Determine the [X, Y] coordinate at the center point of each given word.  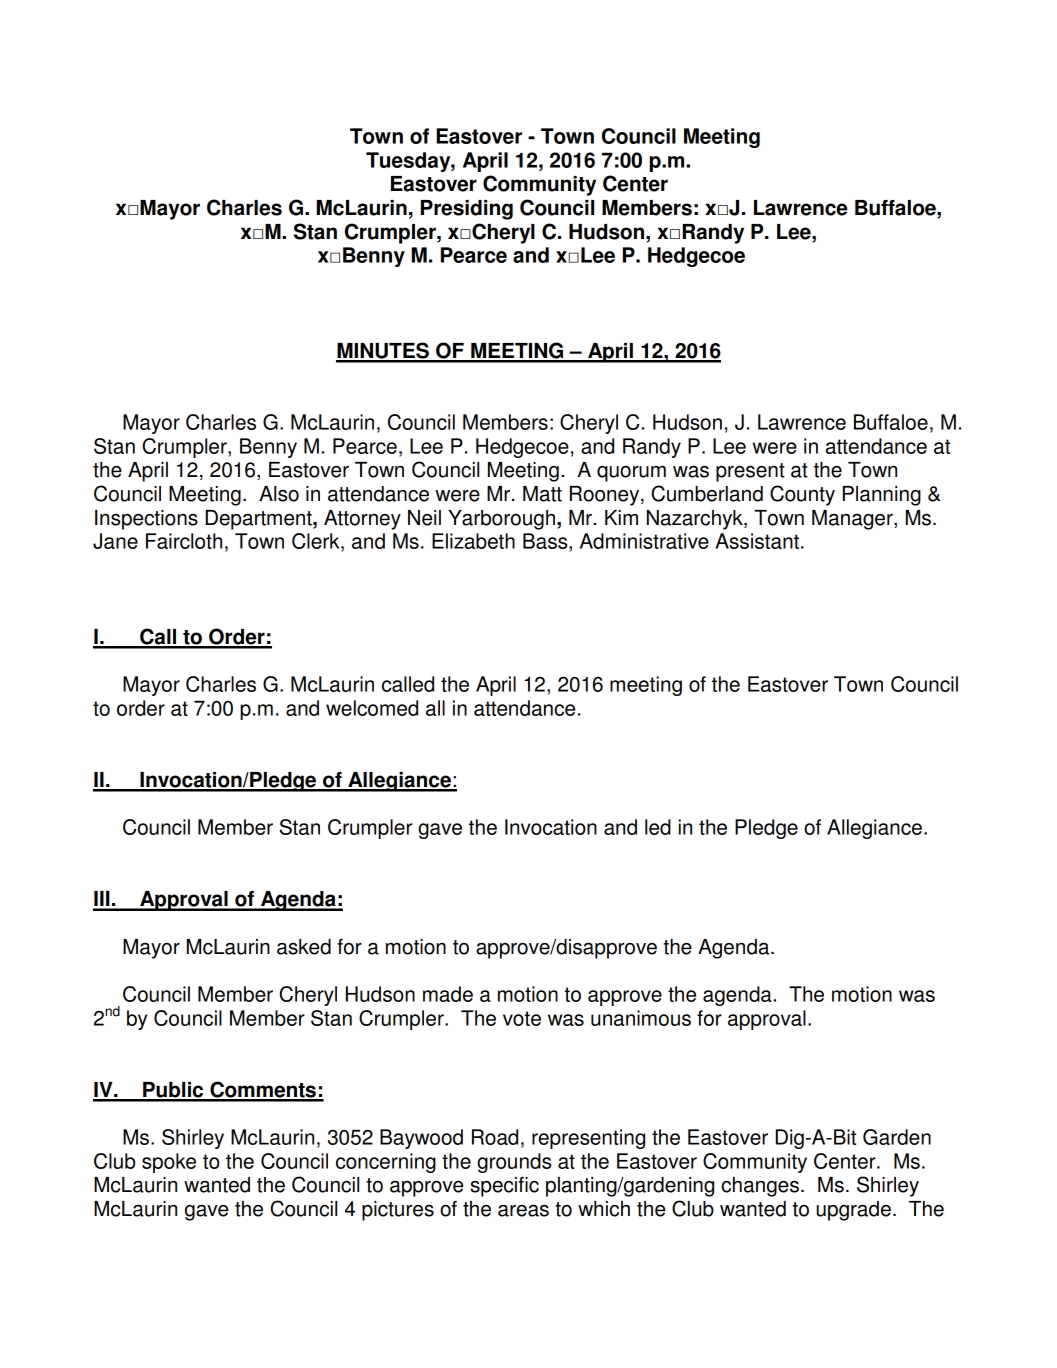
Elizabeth [473, 541]
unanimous [641, 1018]
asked [304, 947]
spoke [169, 1163]
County [802, 495]
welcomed [372, 708]
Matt [542, 494]
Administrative [644, 541]
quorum [631, 474]
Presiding [467, 210]
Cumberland [707, 493]
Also [279, 494]
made [448, 994]
